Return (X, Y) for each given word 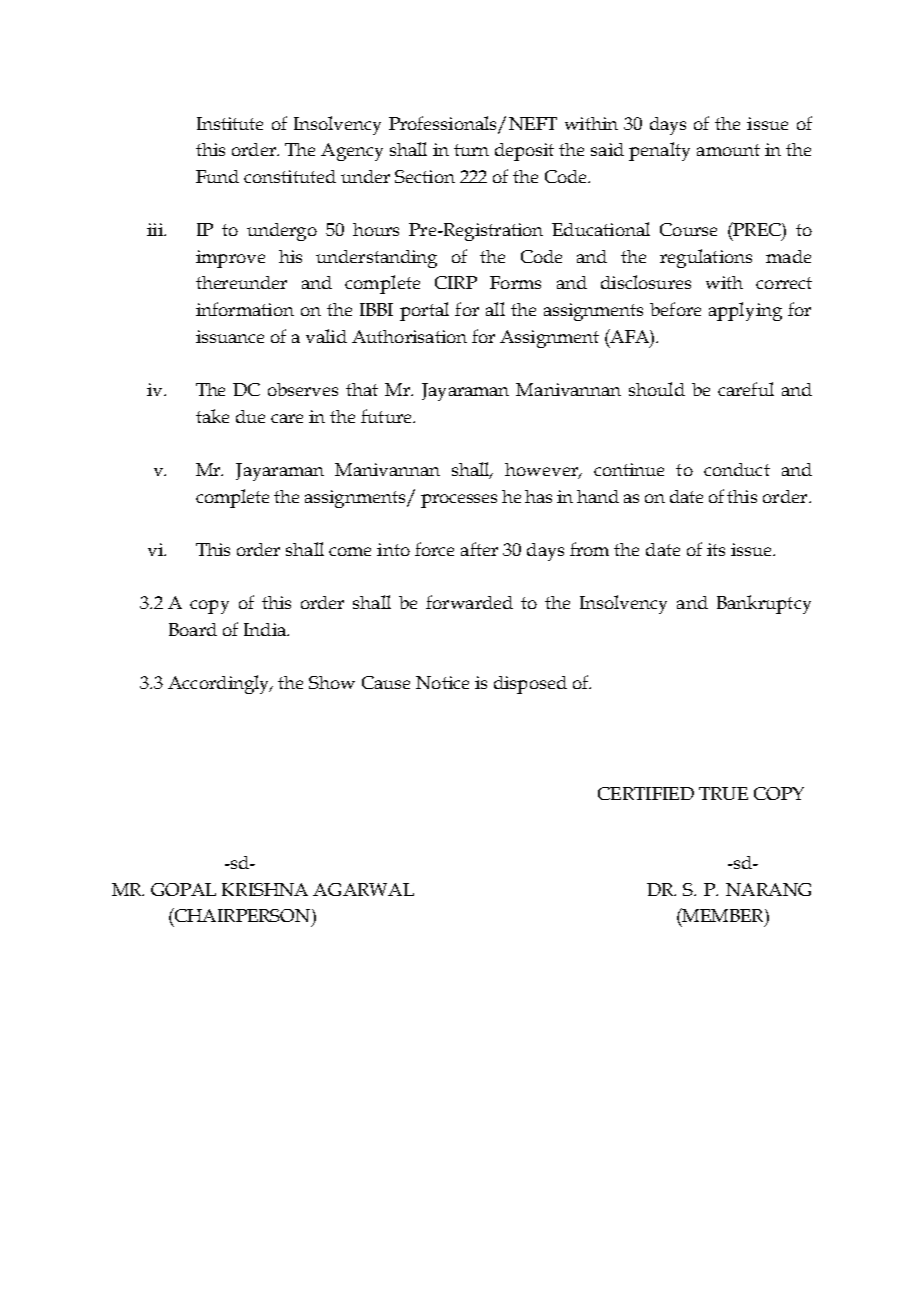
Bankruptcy (764, 604)
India (266, 629)
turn (471, 150)
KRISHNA (265, 889)
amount (728, 150)
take (212, 416)
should (657, 389)
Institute (230, 123)
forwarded (469, 602)
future (387, 416)
